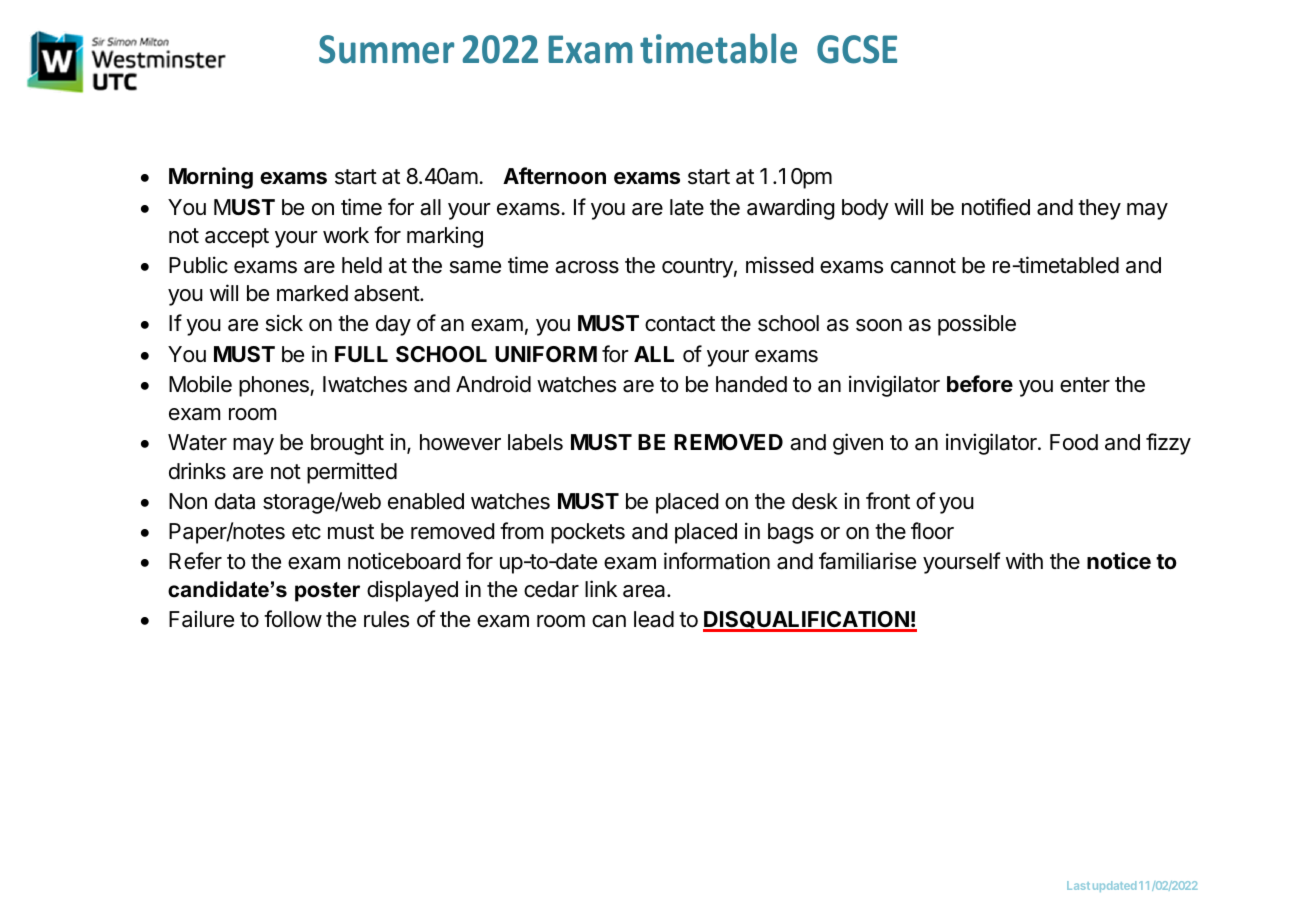 This image has height=924, width=1309. What do you see at coordinates (327, 592) in the image?
I see `poster` at bounding box center [327, 592].
